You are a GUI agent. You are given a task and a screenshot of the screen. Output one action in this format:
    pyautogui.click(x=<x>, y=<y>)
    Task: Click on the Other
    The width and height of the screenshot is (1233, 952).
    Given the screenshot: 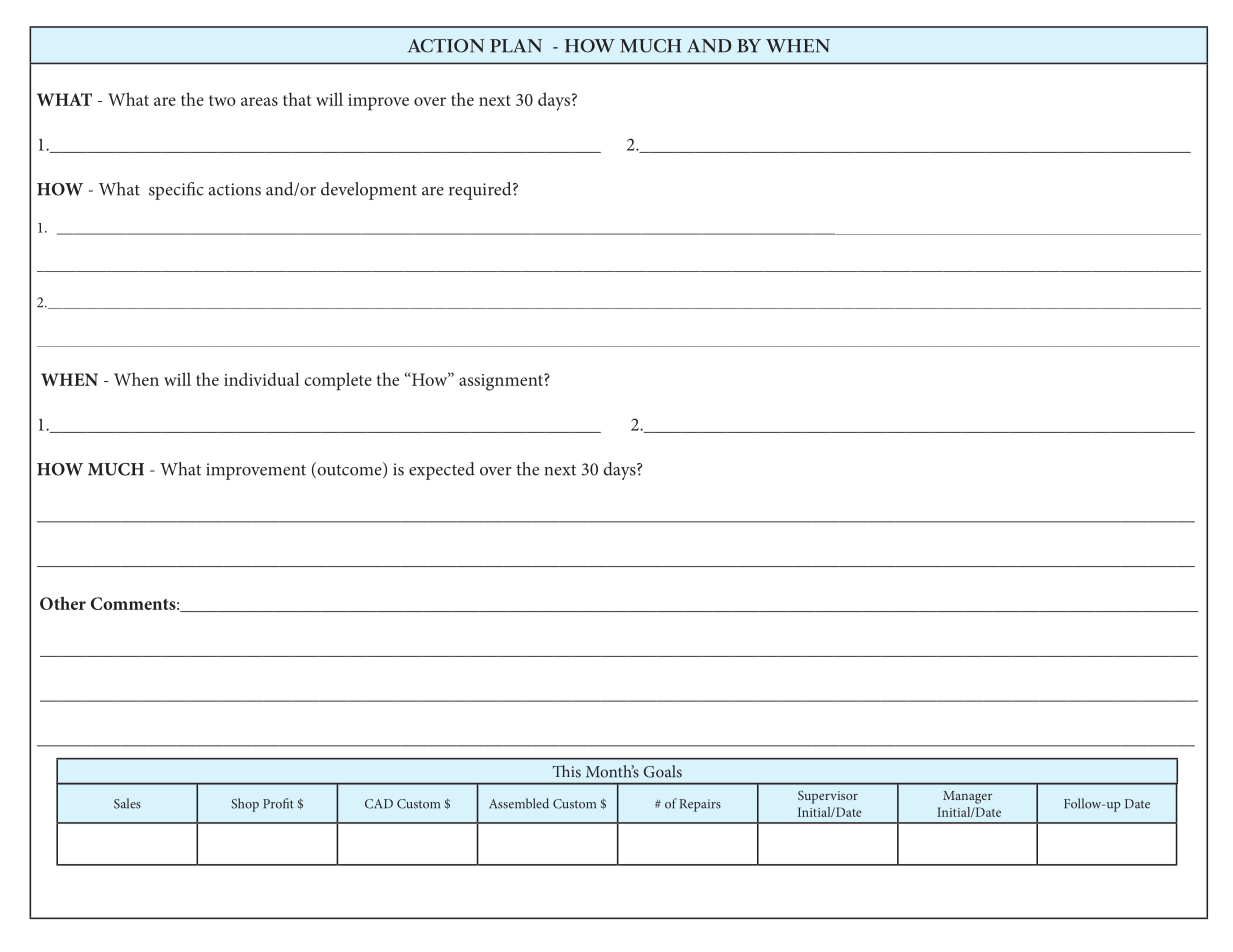 What is the action you would take?
    pyautogui.click(x=63, y=603)
